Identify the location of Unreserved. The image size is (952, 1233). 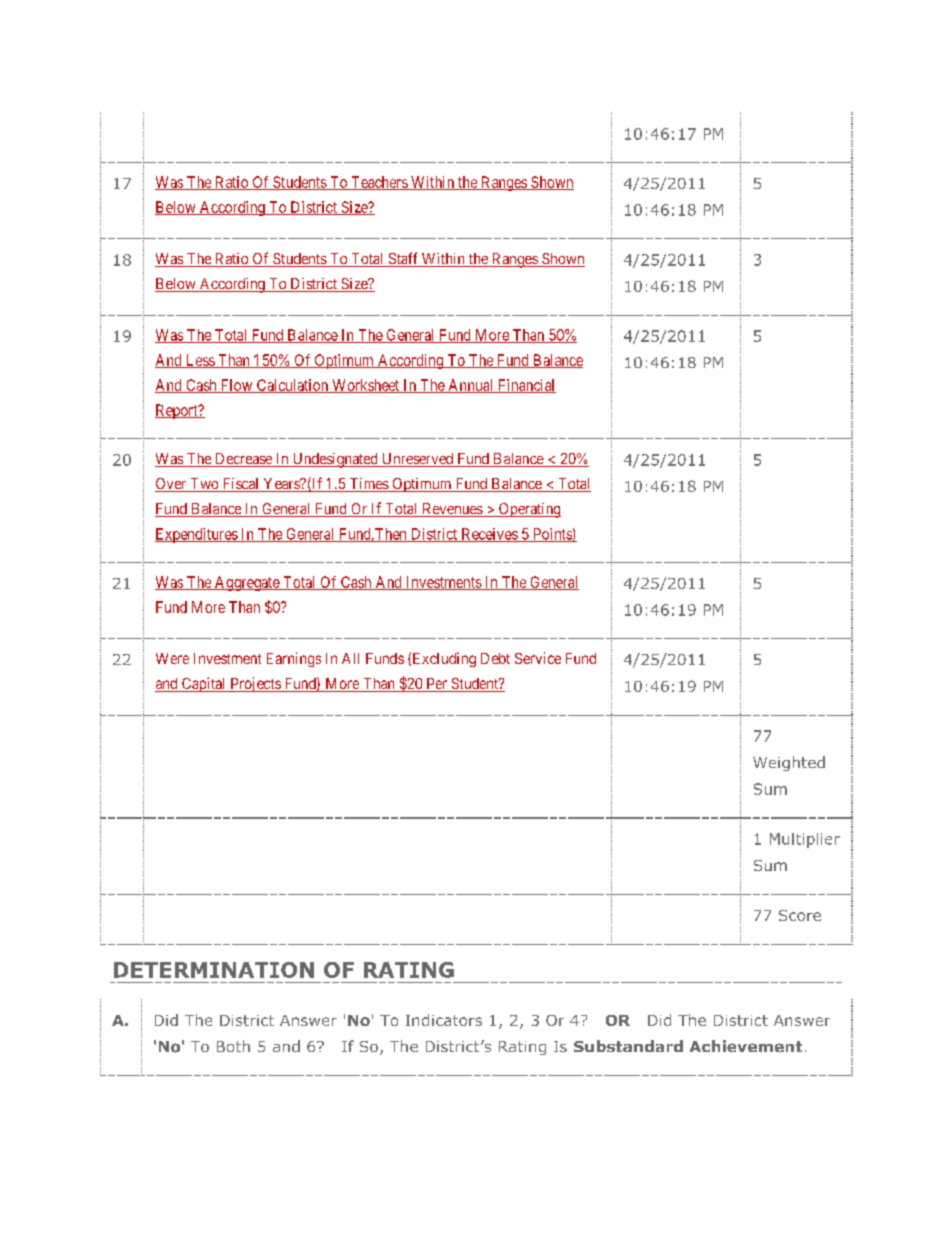
(417, 460).
